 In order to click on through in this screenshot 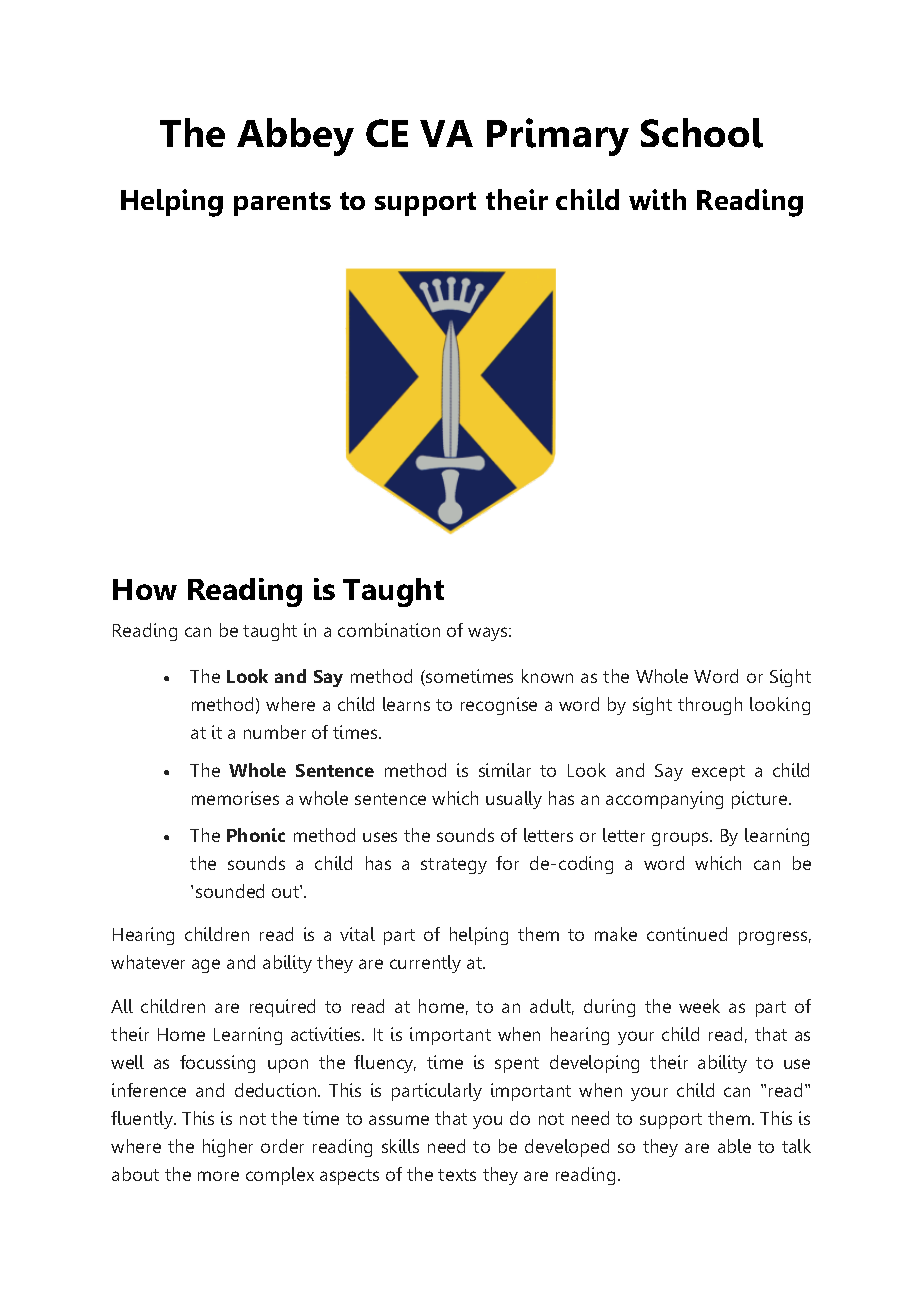, I will do `click(710, 706)`.
